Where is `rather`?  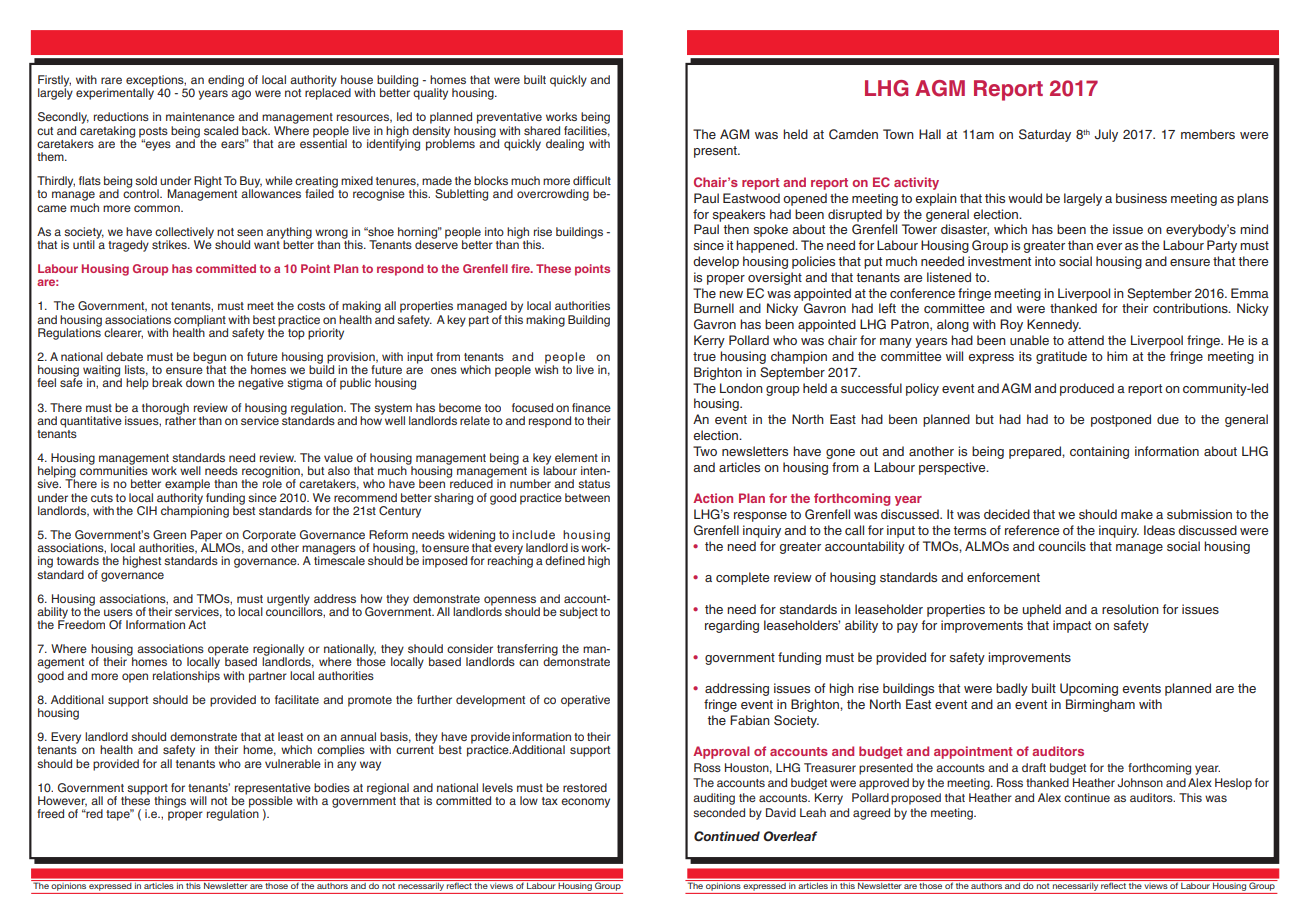 rather is located at coordinates (180, 419).
